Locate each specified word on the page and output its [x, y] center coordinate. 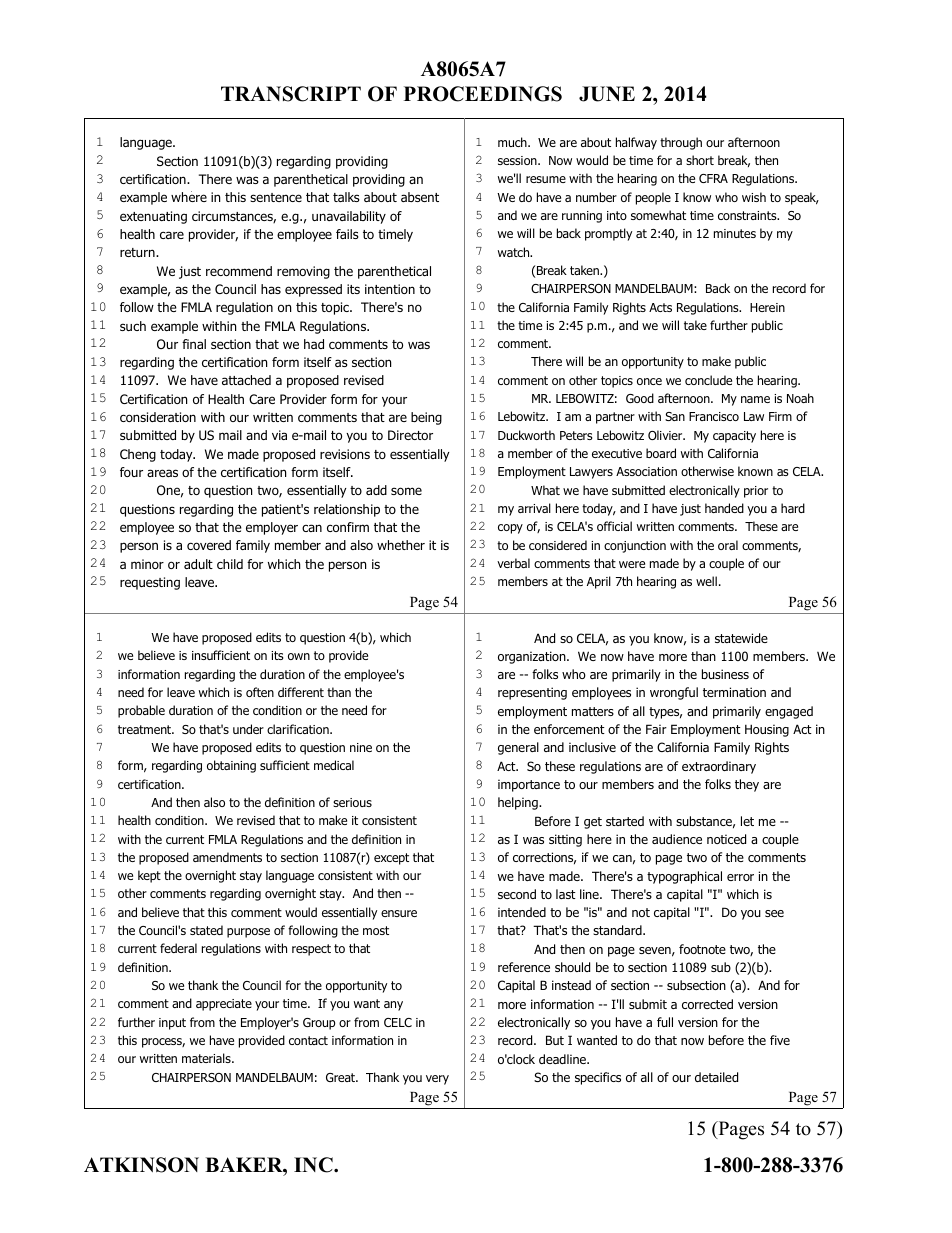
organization [533, 657]
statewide [741, 638]
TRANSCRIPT [291, 94]
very [437, 1080]
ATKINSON [141, 1165]
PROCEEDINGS [483, 94]
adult [198, 564]
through [681, 143]
